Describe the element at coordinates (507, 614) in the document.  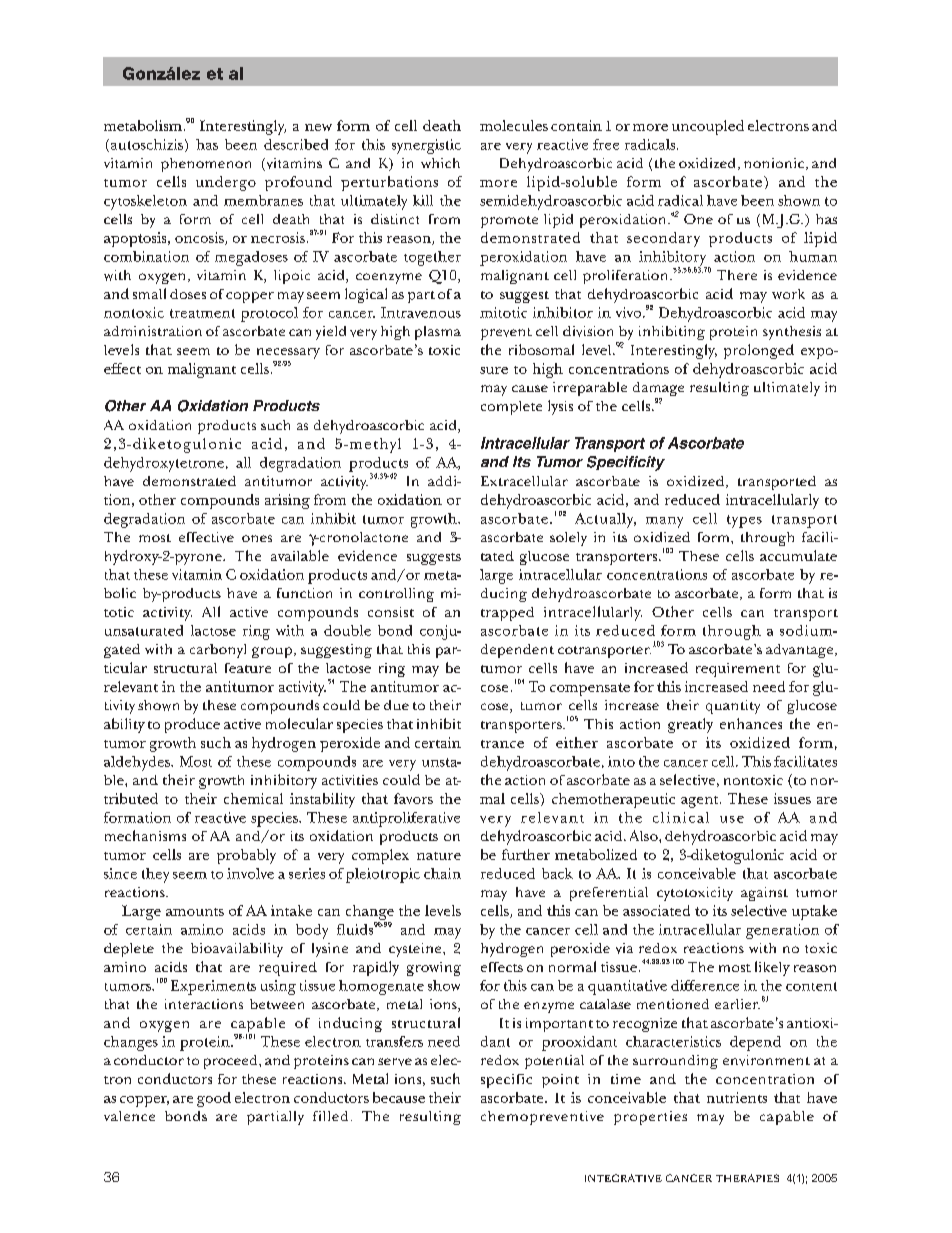
I see `trapped` at that location.
